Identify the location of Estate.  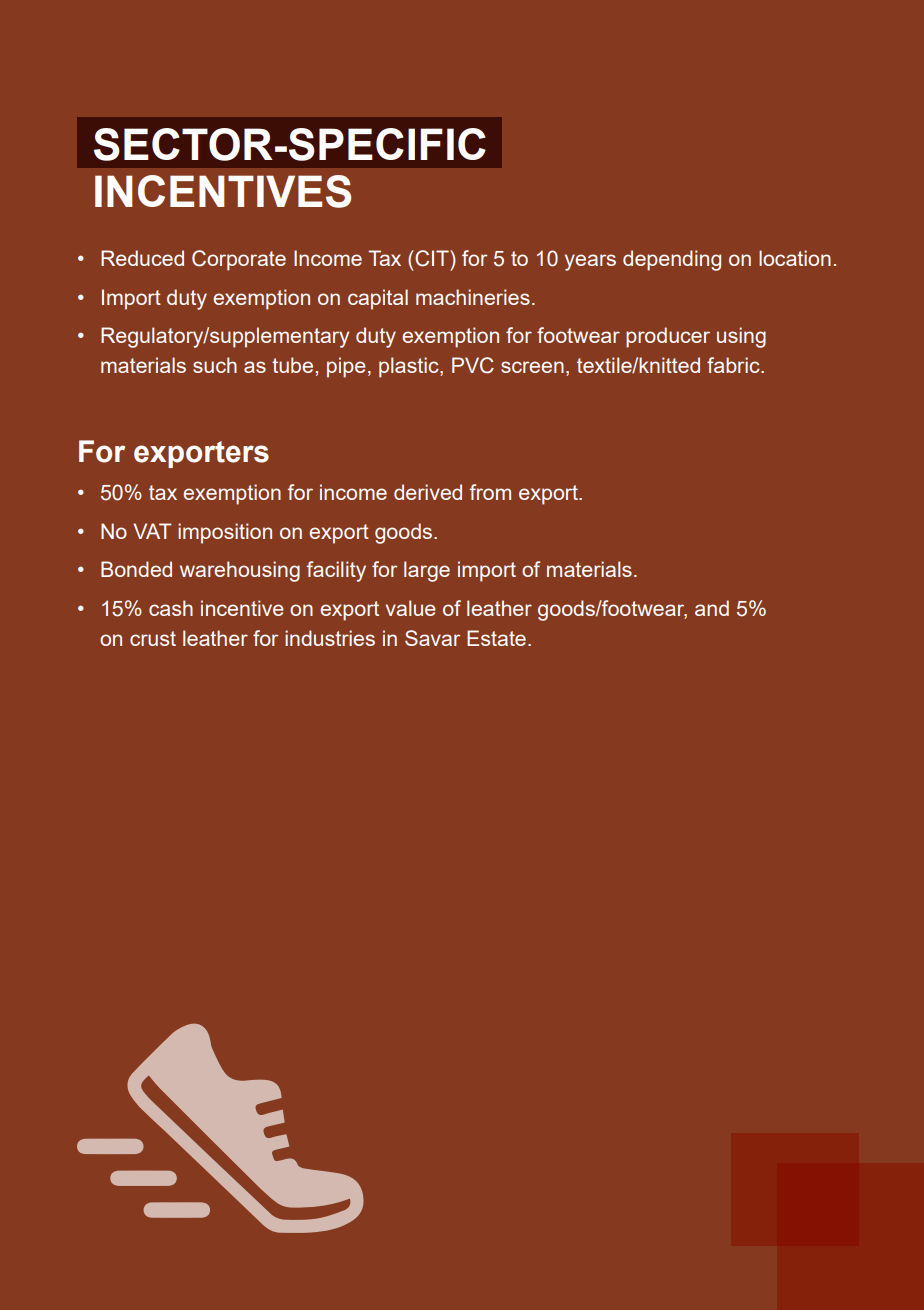
(496, 638).
